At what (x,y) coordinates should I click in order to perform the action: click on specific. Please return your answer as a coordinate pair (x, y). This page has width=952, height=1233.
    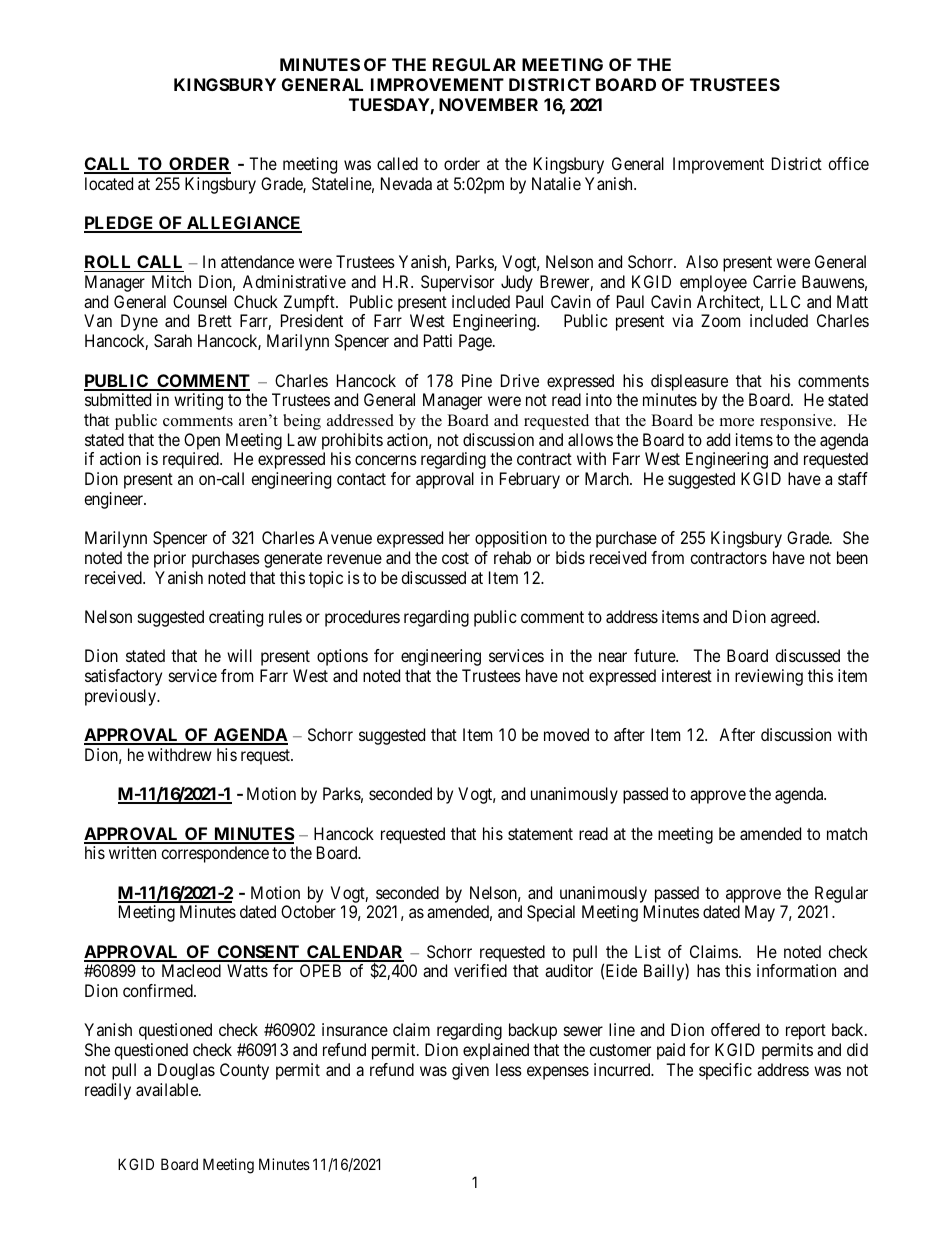
    Looking at the image, I should click on (725, 1071).
